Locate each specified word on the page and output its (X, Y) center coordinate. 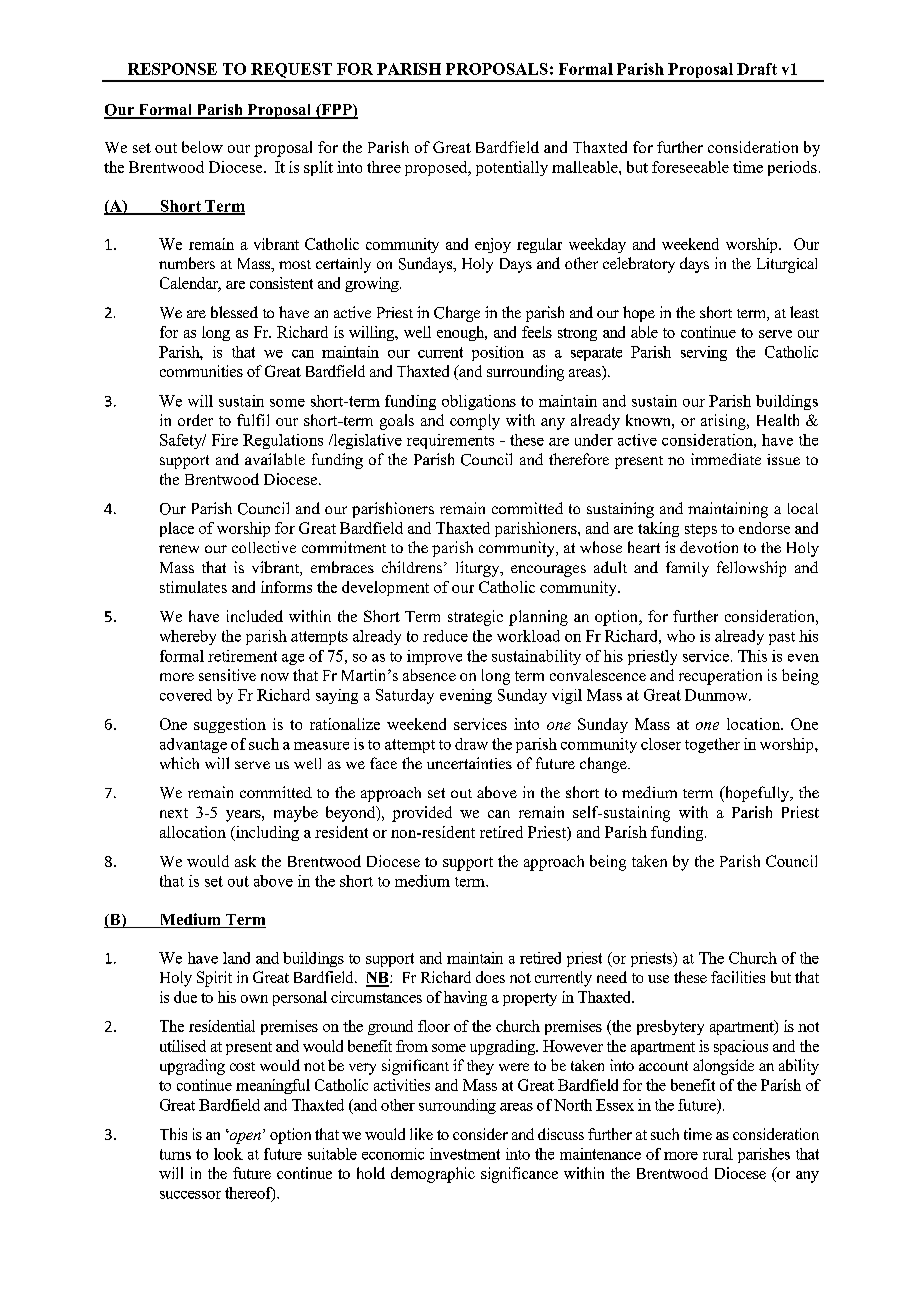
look (228, 1154)
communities (201, 371)
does (490, 977)
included (255, 616)
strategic (475, 618)
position (498, 353)
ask (245, 861)
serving (704, 353)
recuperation (720, 677)
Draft (757, 69)
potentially (512, 168)
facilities (738, 977)
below (202, 147)
